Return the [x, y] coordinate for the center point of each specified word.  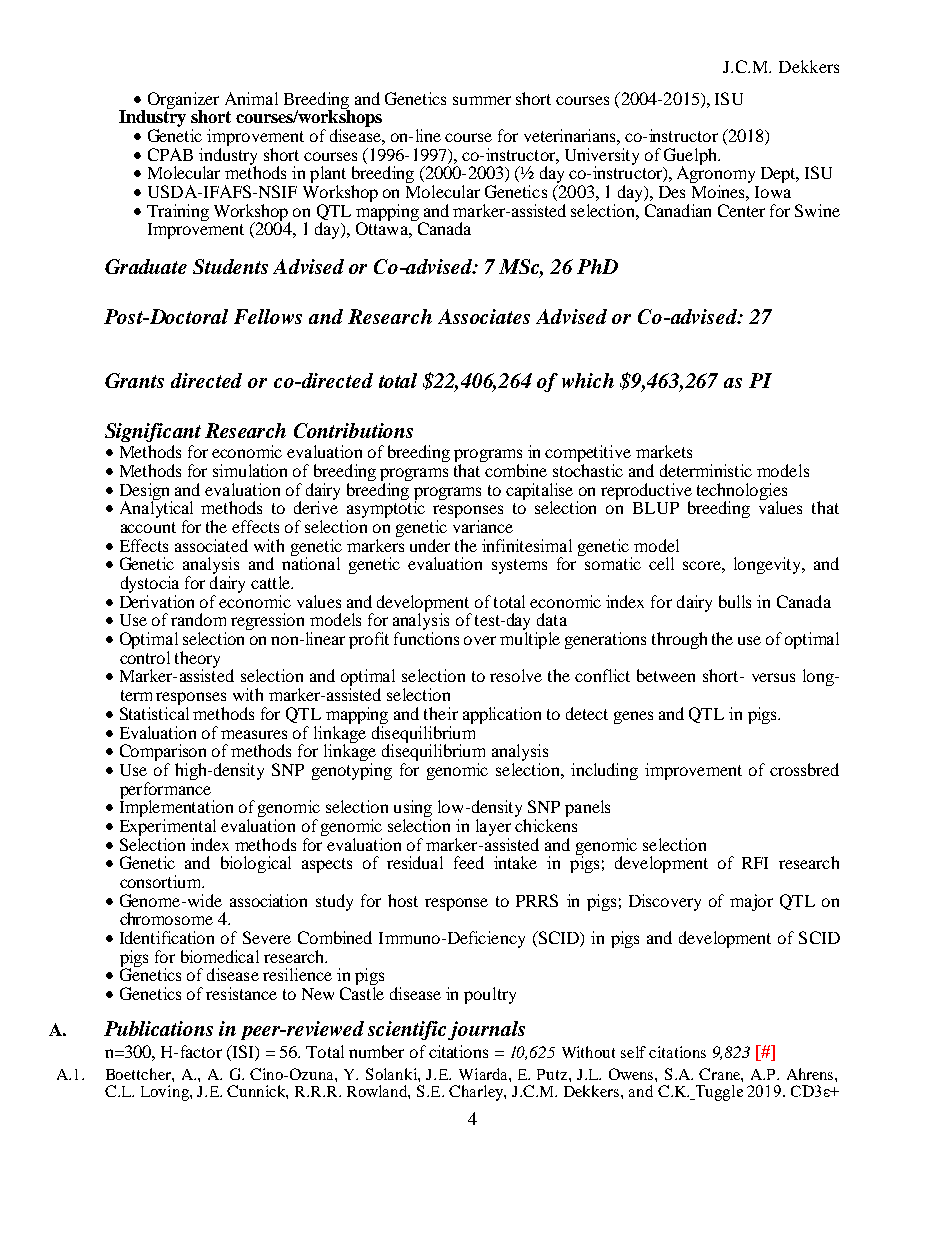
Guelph [692, 157]
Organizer [183, 101]
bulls [735, 601]
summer [482, 100]
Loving [166, 1093]
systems [519, 566]
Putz [553, 1074]
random [198, 619]
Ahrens [811, 1074]
